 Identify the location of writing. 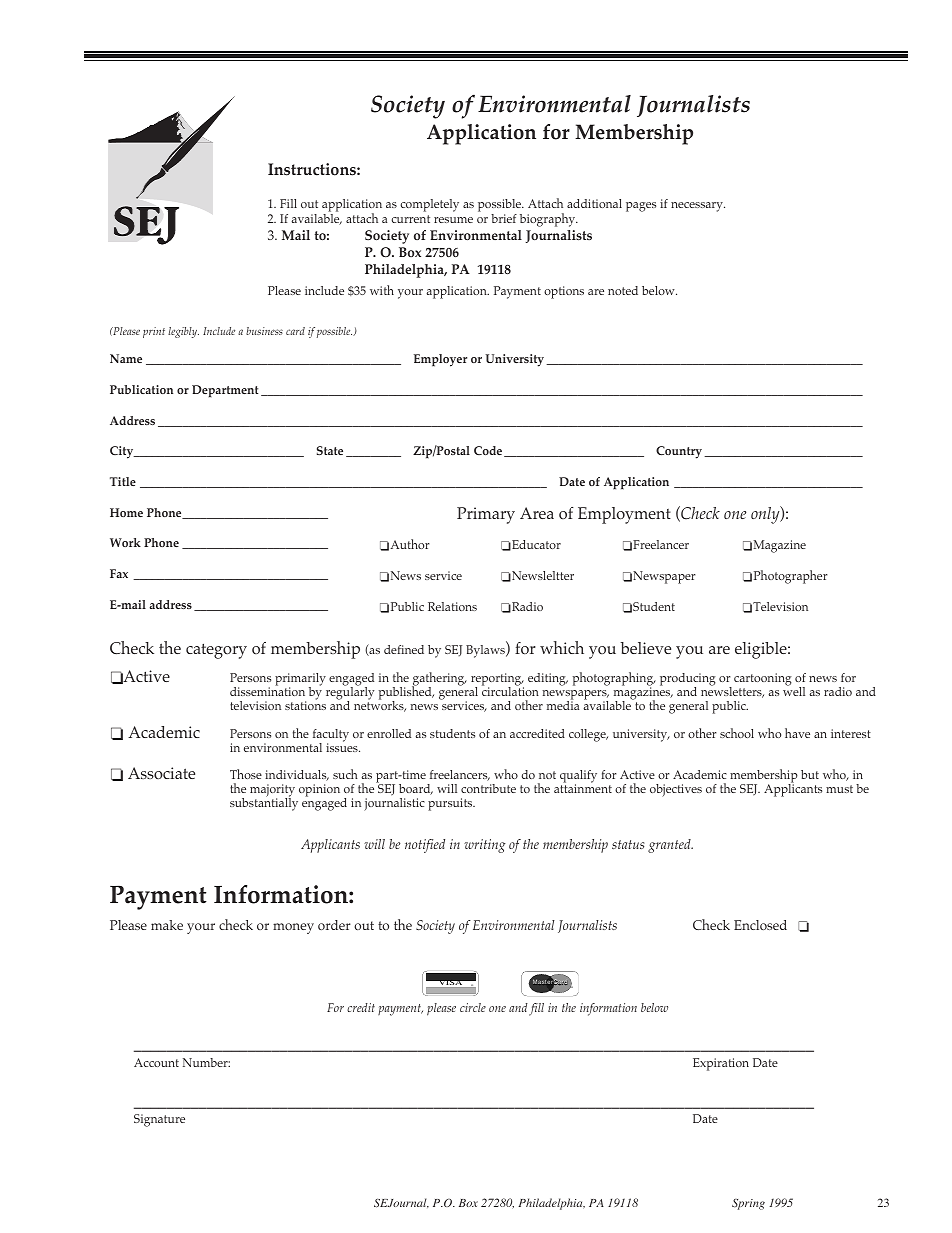
(485, 846).
